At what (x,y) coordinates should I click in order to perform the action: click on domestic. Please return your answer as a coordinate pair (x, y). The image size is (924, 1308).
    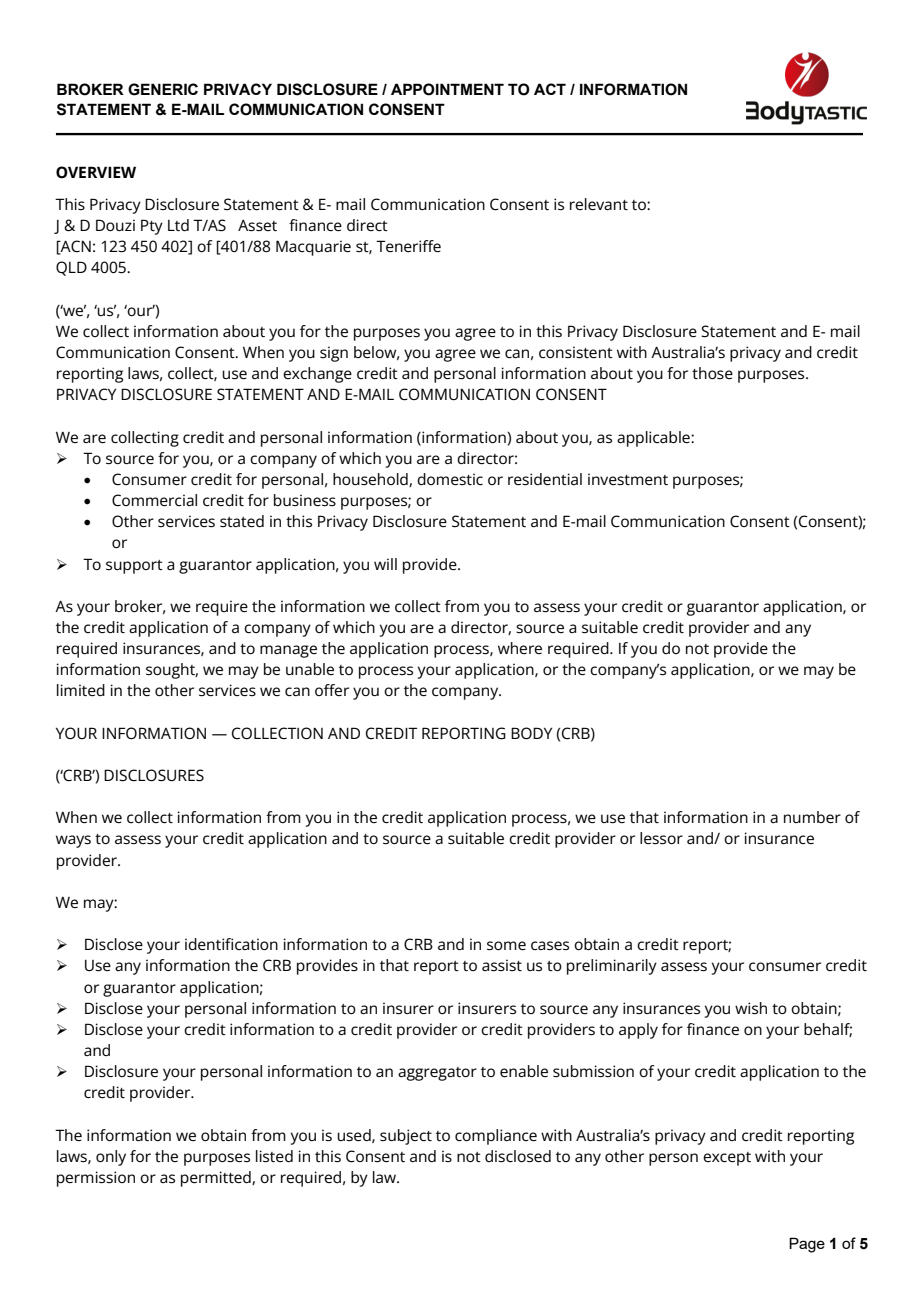
    Looking at the image, I should click on (450, 479).
